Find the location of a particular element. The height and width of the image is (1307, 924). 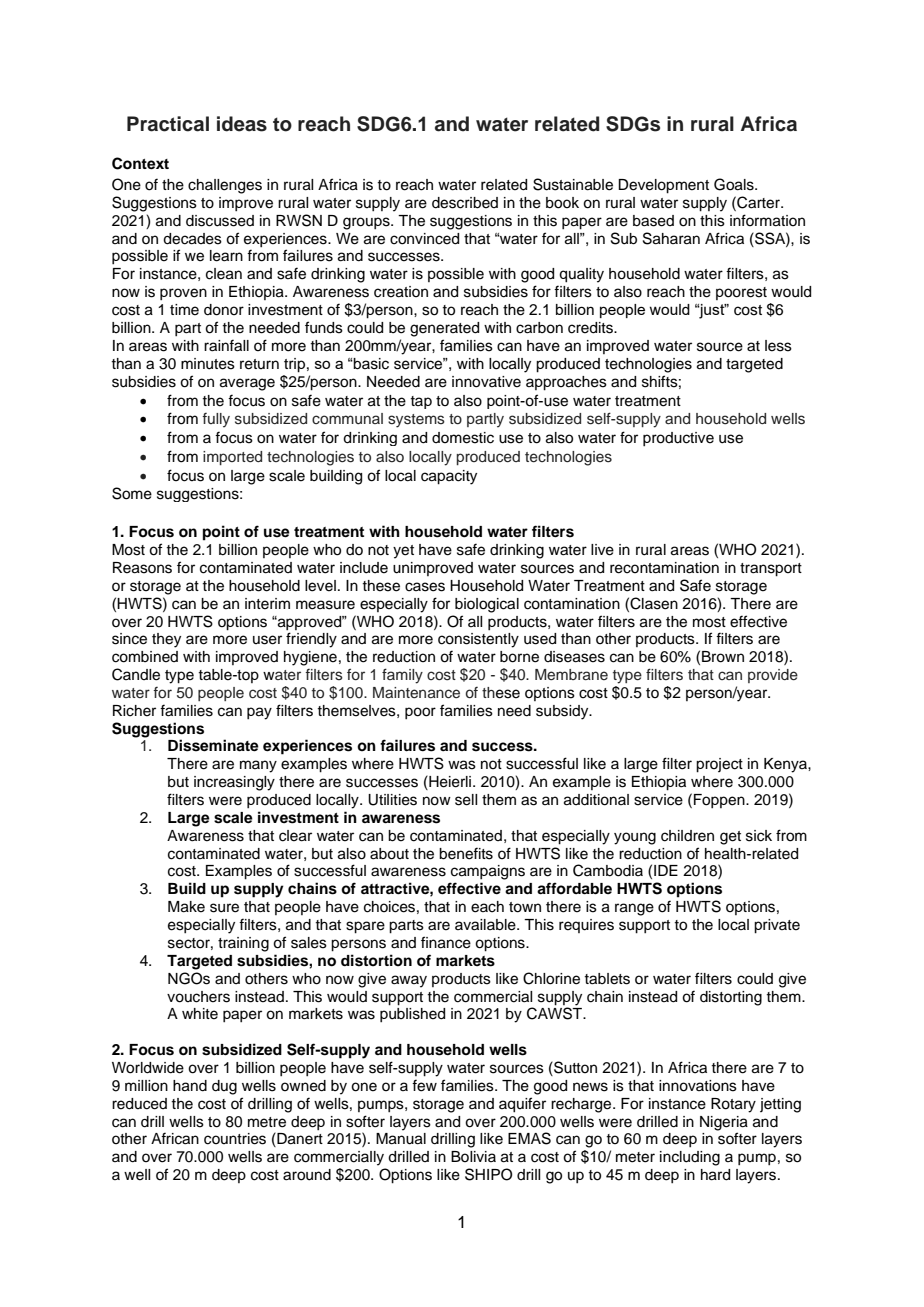

they is located at coordinates (166, 640).
